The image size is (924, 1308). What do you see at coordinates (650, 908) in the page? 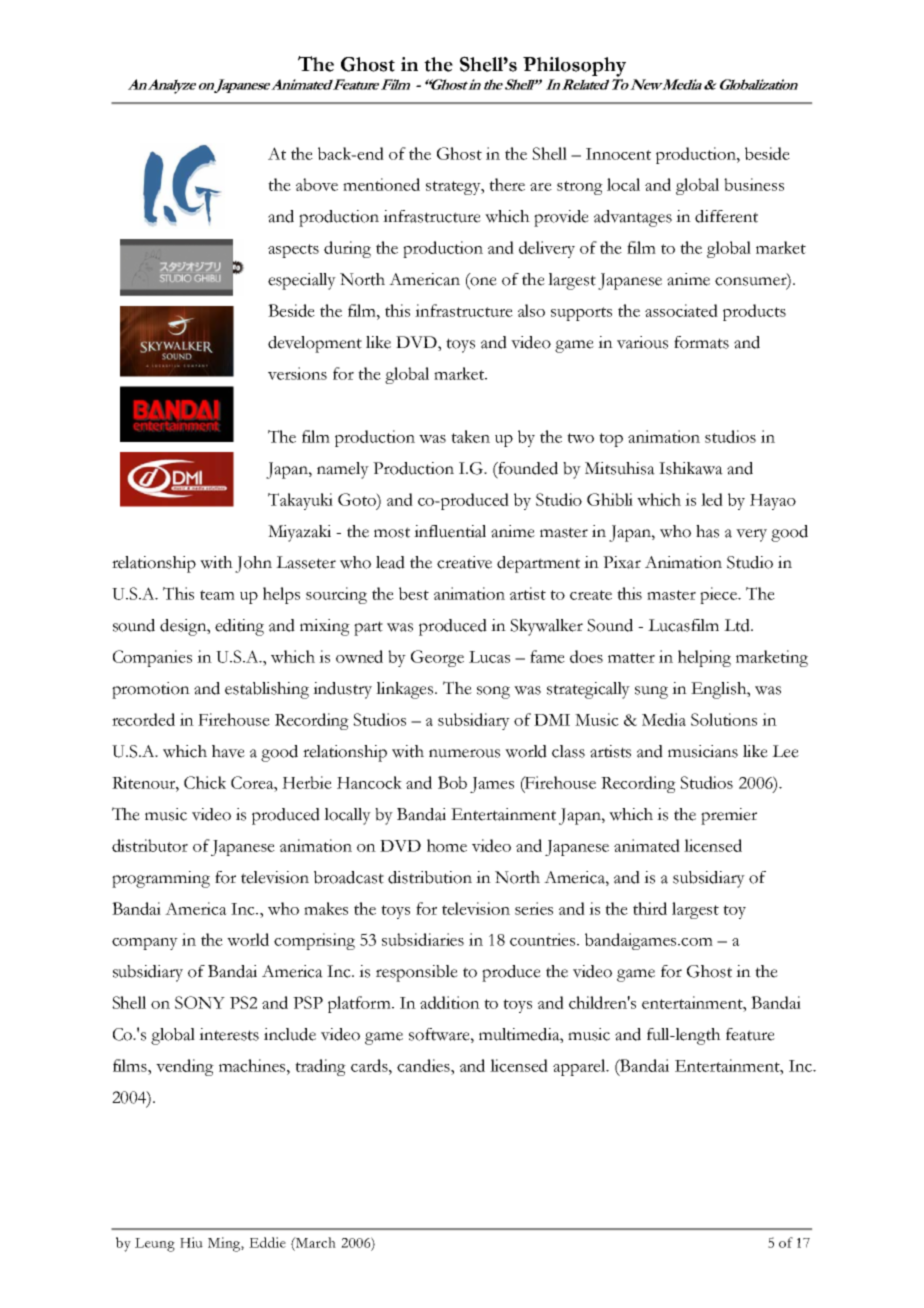
I see `third` at bounding box center [650, 908].
